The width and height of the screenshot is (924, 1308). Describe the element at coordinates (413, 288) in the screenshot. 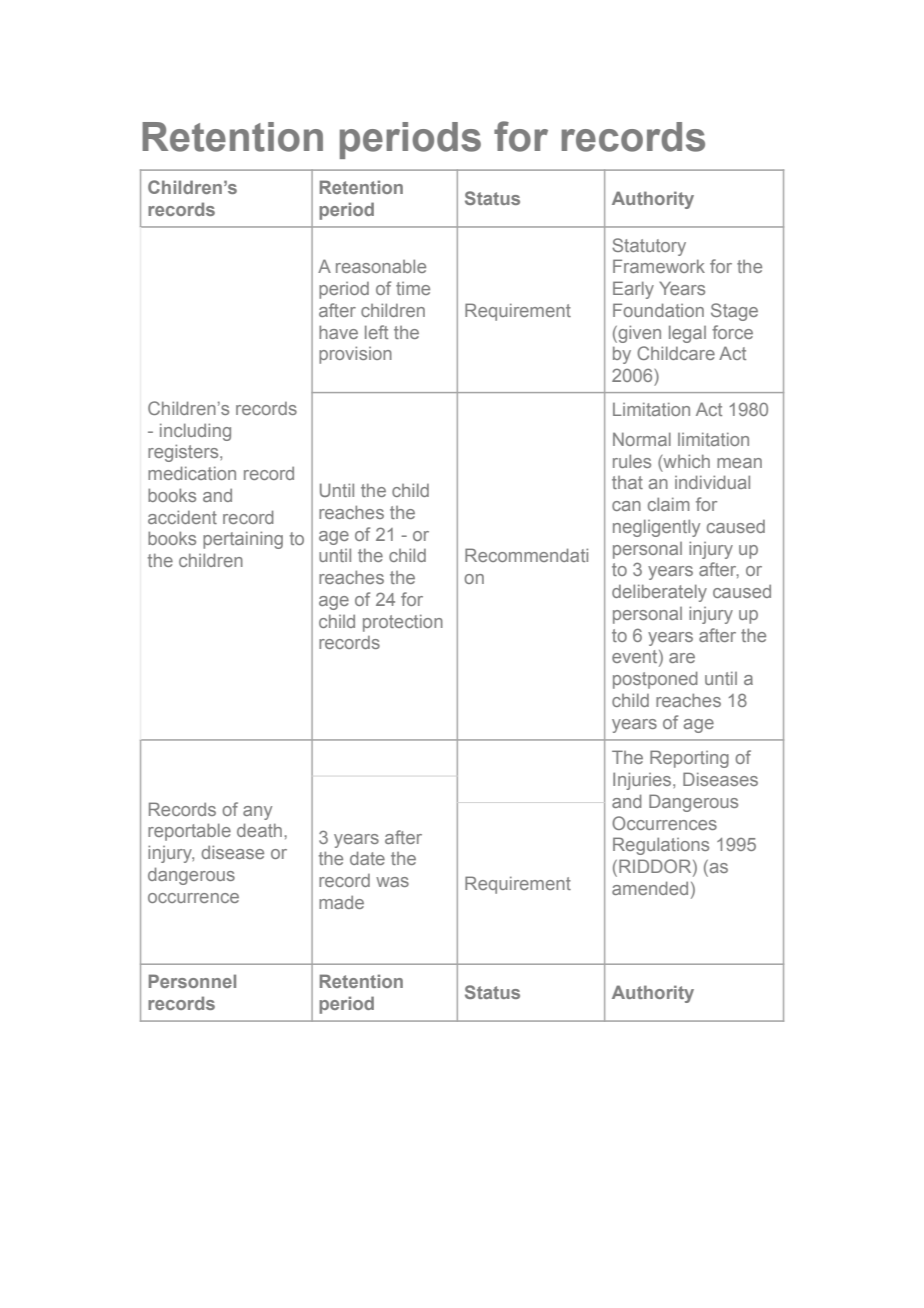

I see `time` at that location.
